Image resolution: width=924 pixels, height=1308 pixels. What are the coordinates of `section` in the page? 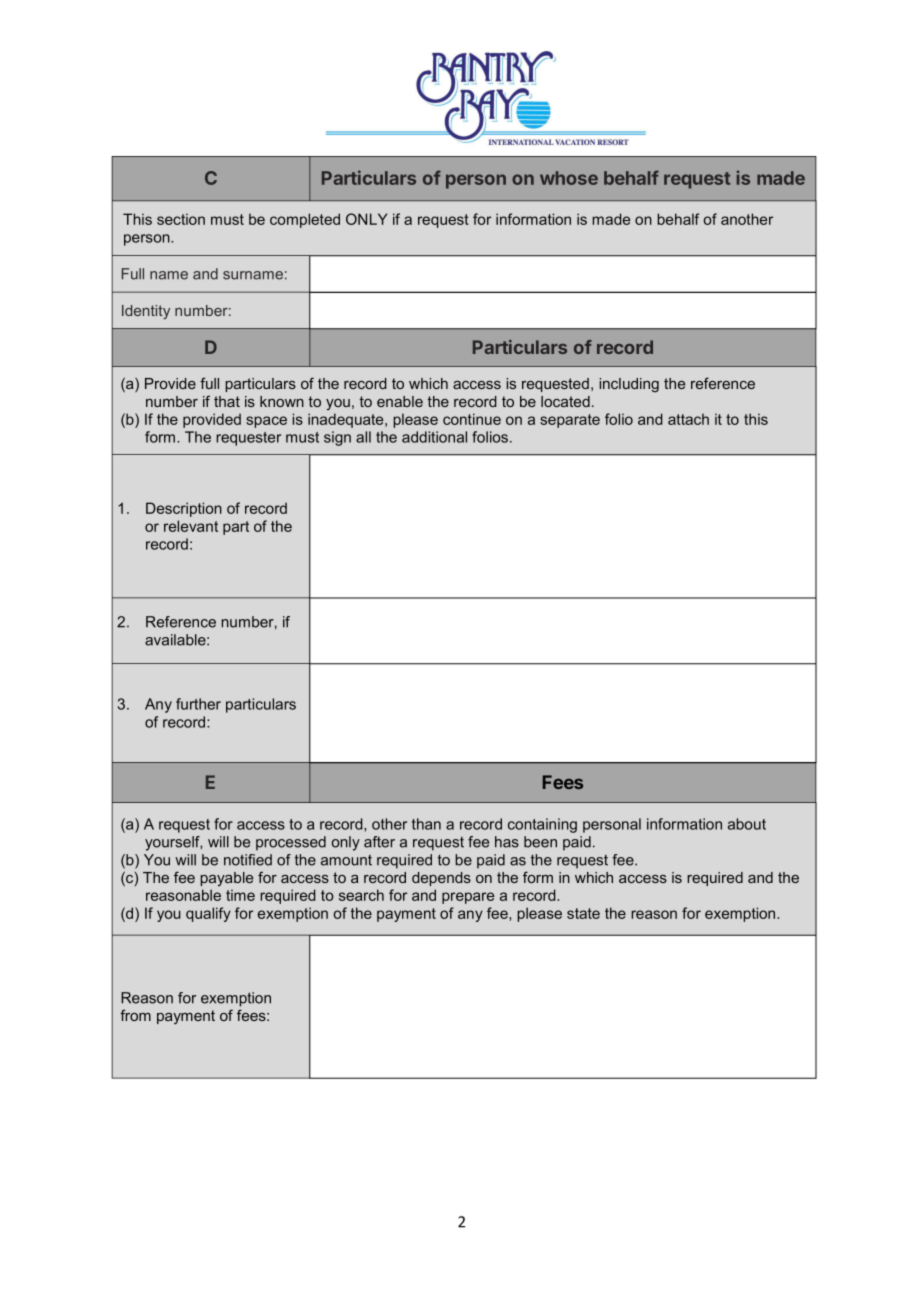 It's located at (181, 219).
